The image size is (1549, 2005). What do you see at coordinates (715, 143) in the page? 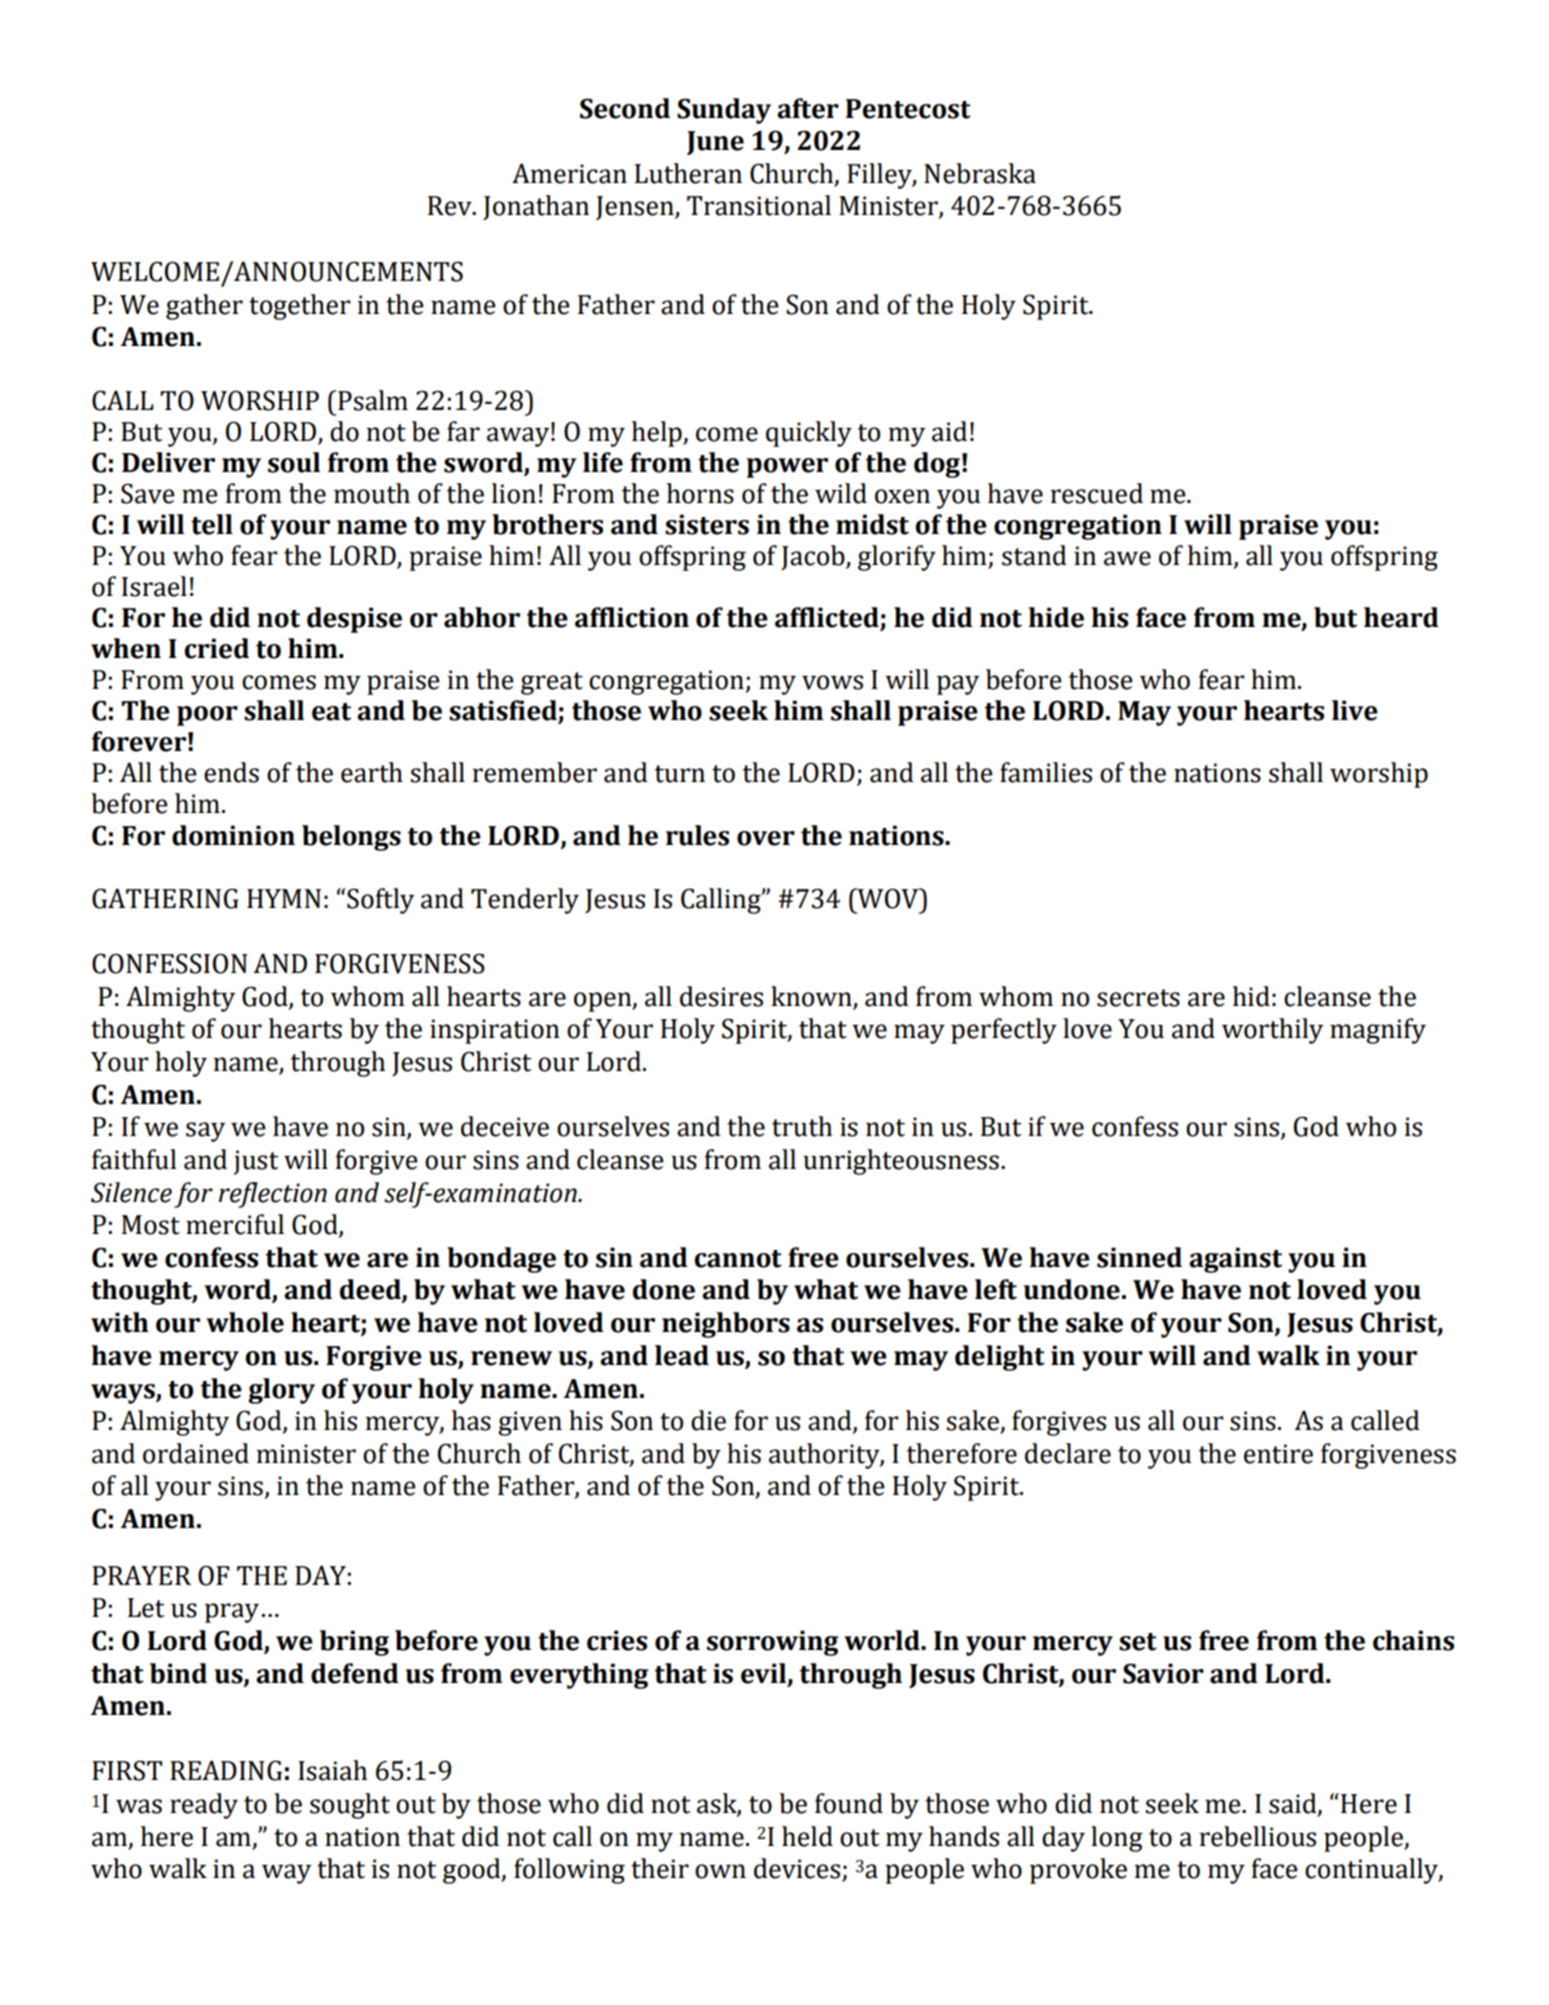
I see `June` at bounding box center [715, 143].
